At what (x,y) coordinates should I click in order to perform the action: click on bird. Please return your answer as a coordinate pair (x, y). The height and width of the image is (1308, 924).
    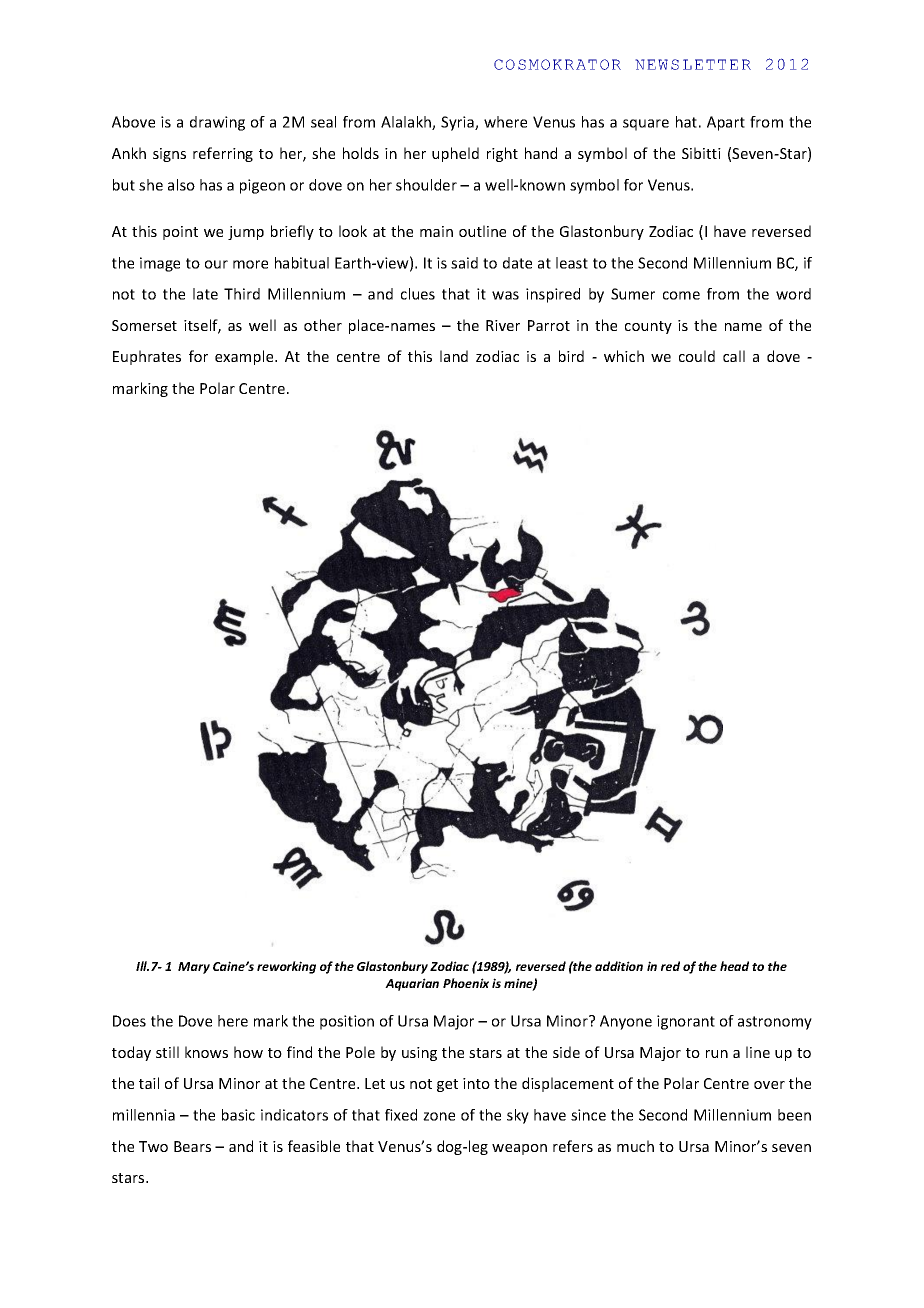
    Looking at the image, I should click on (571, 356).
